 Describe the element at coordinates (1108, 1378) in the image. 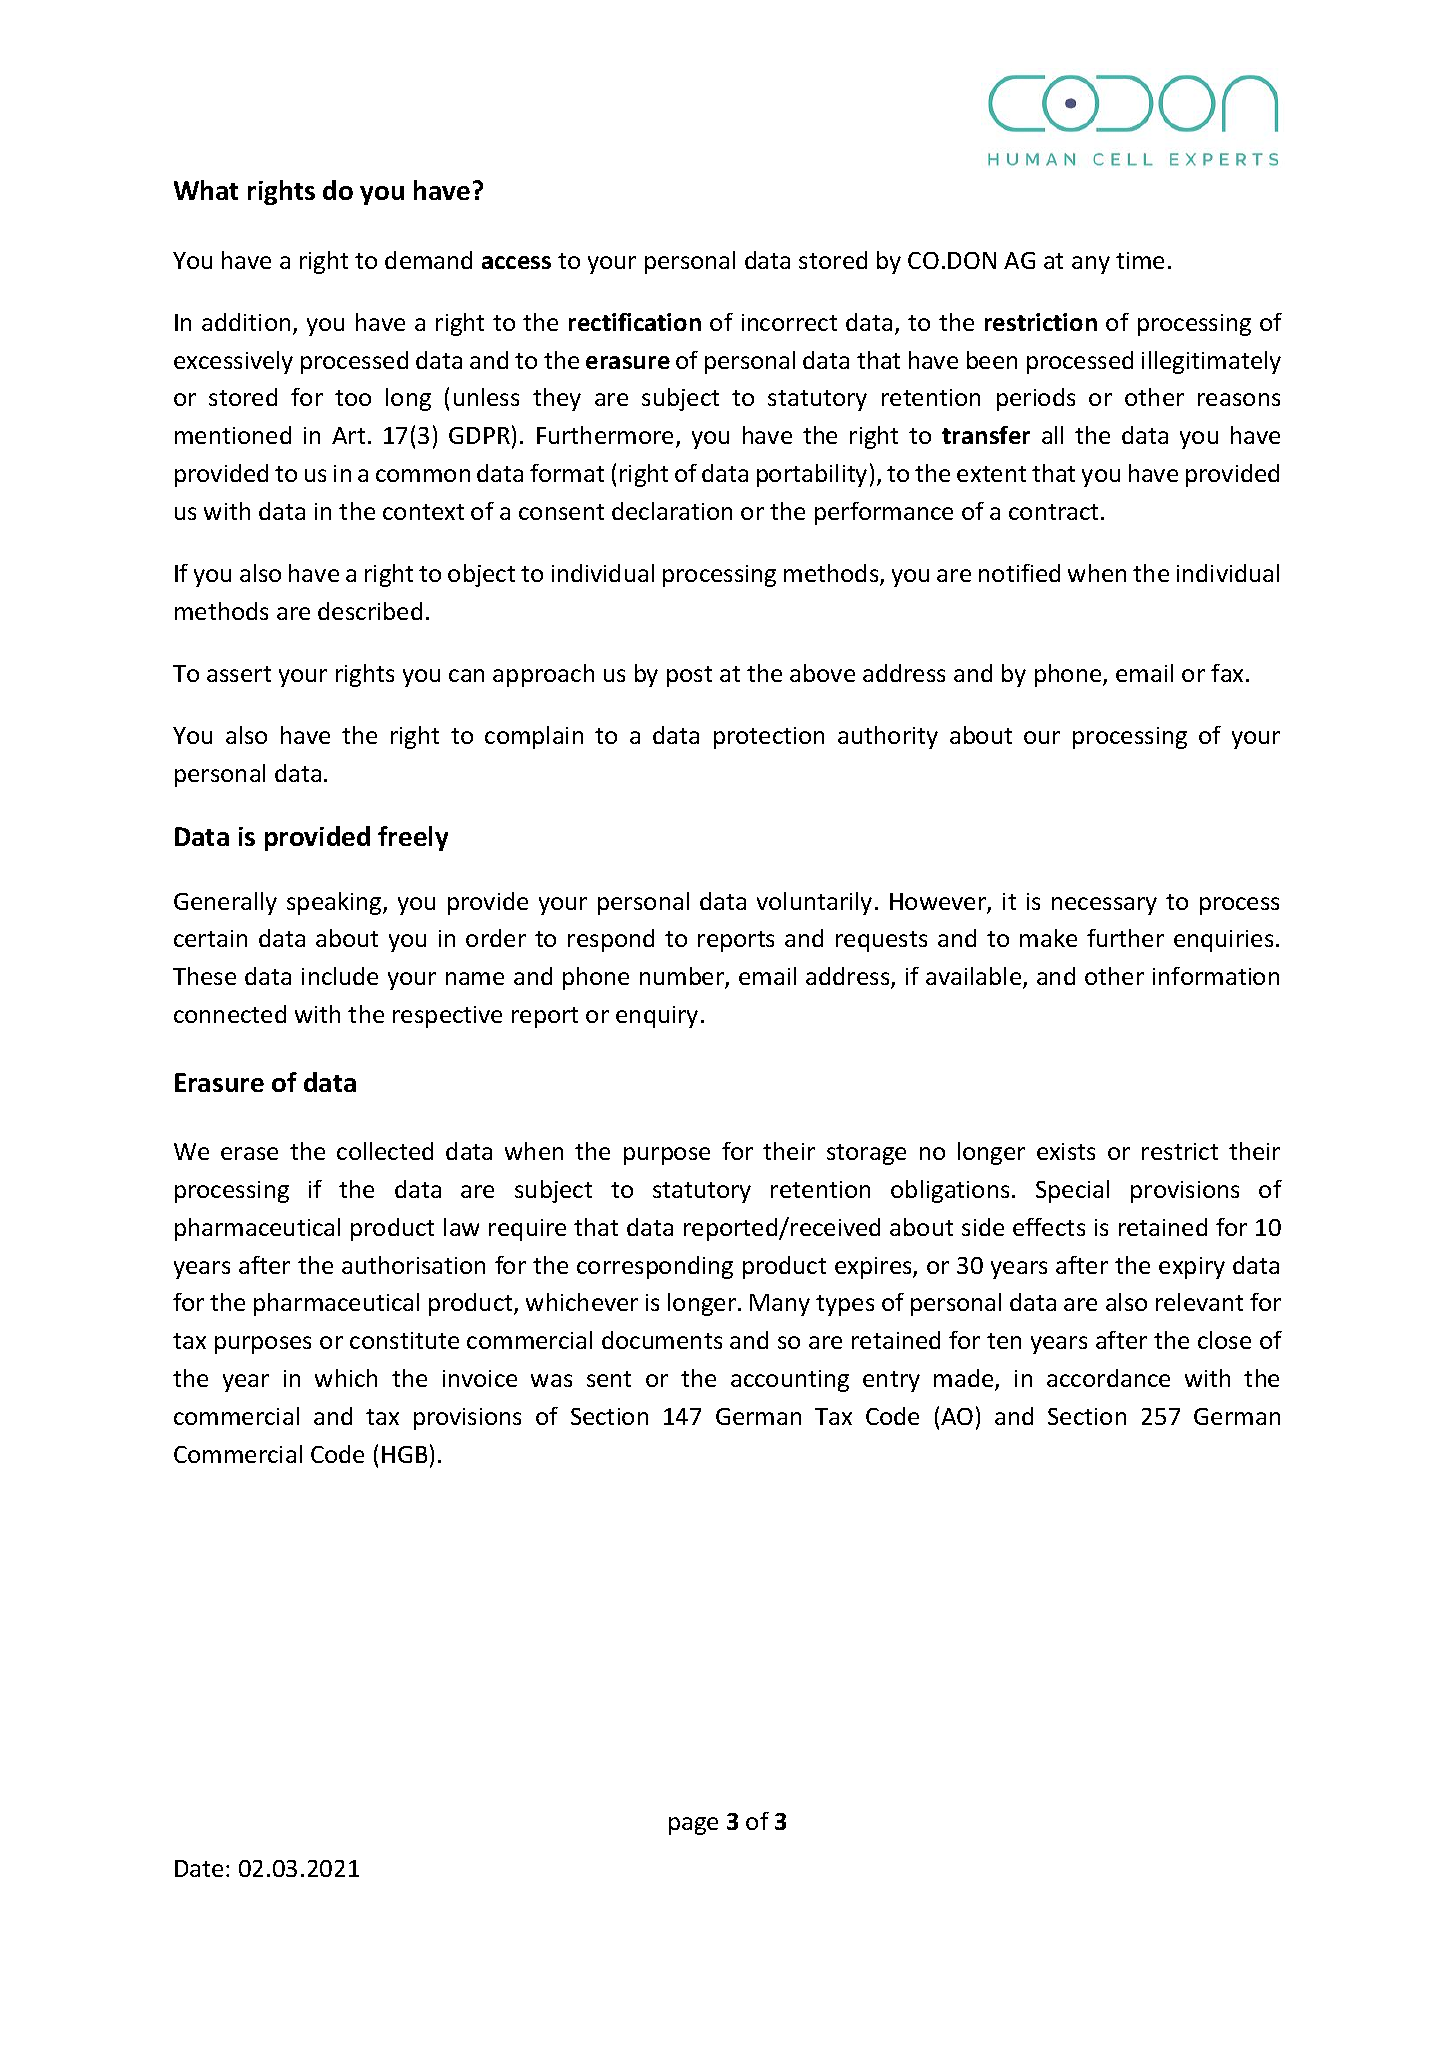

I see `accordance` at that location.
